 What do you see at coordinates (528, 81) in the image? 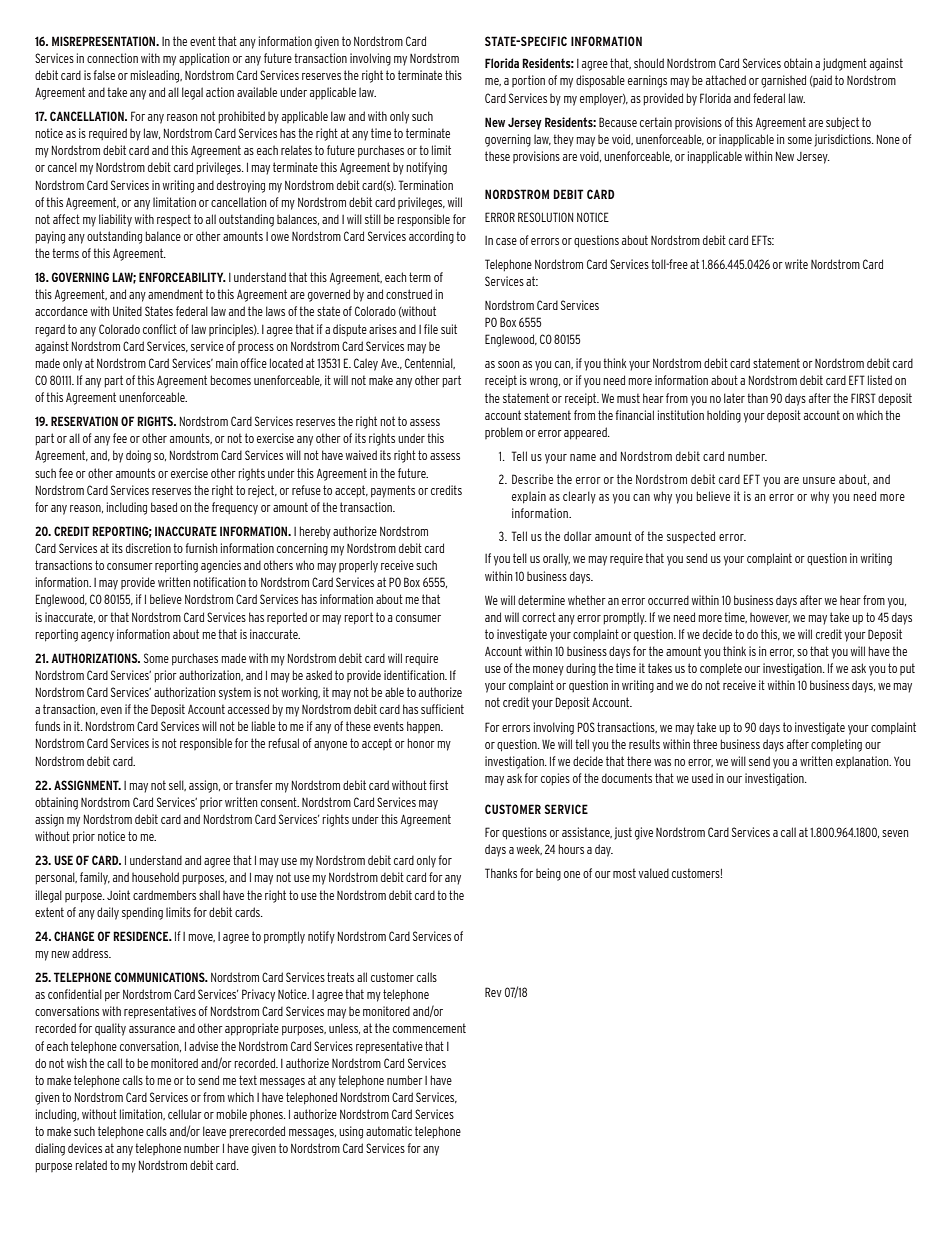
I see `portion` at bounding box center [528, 81].
